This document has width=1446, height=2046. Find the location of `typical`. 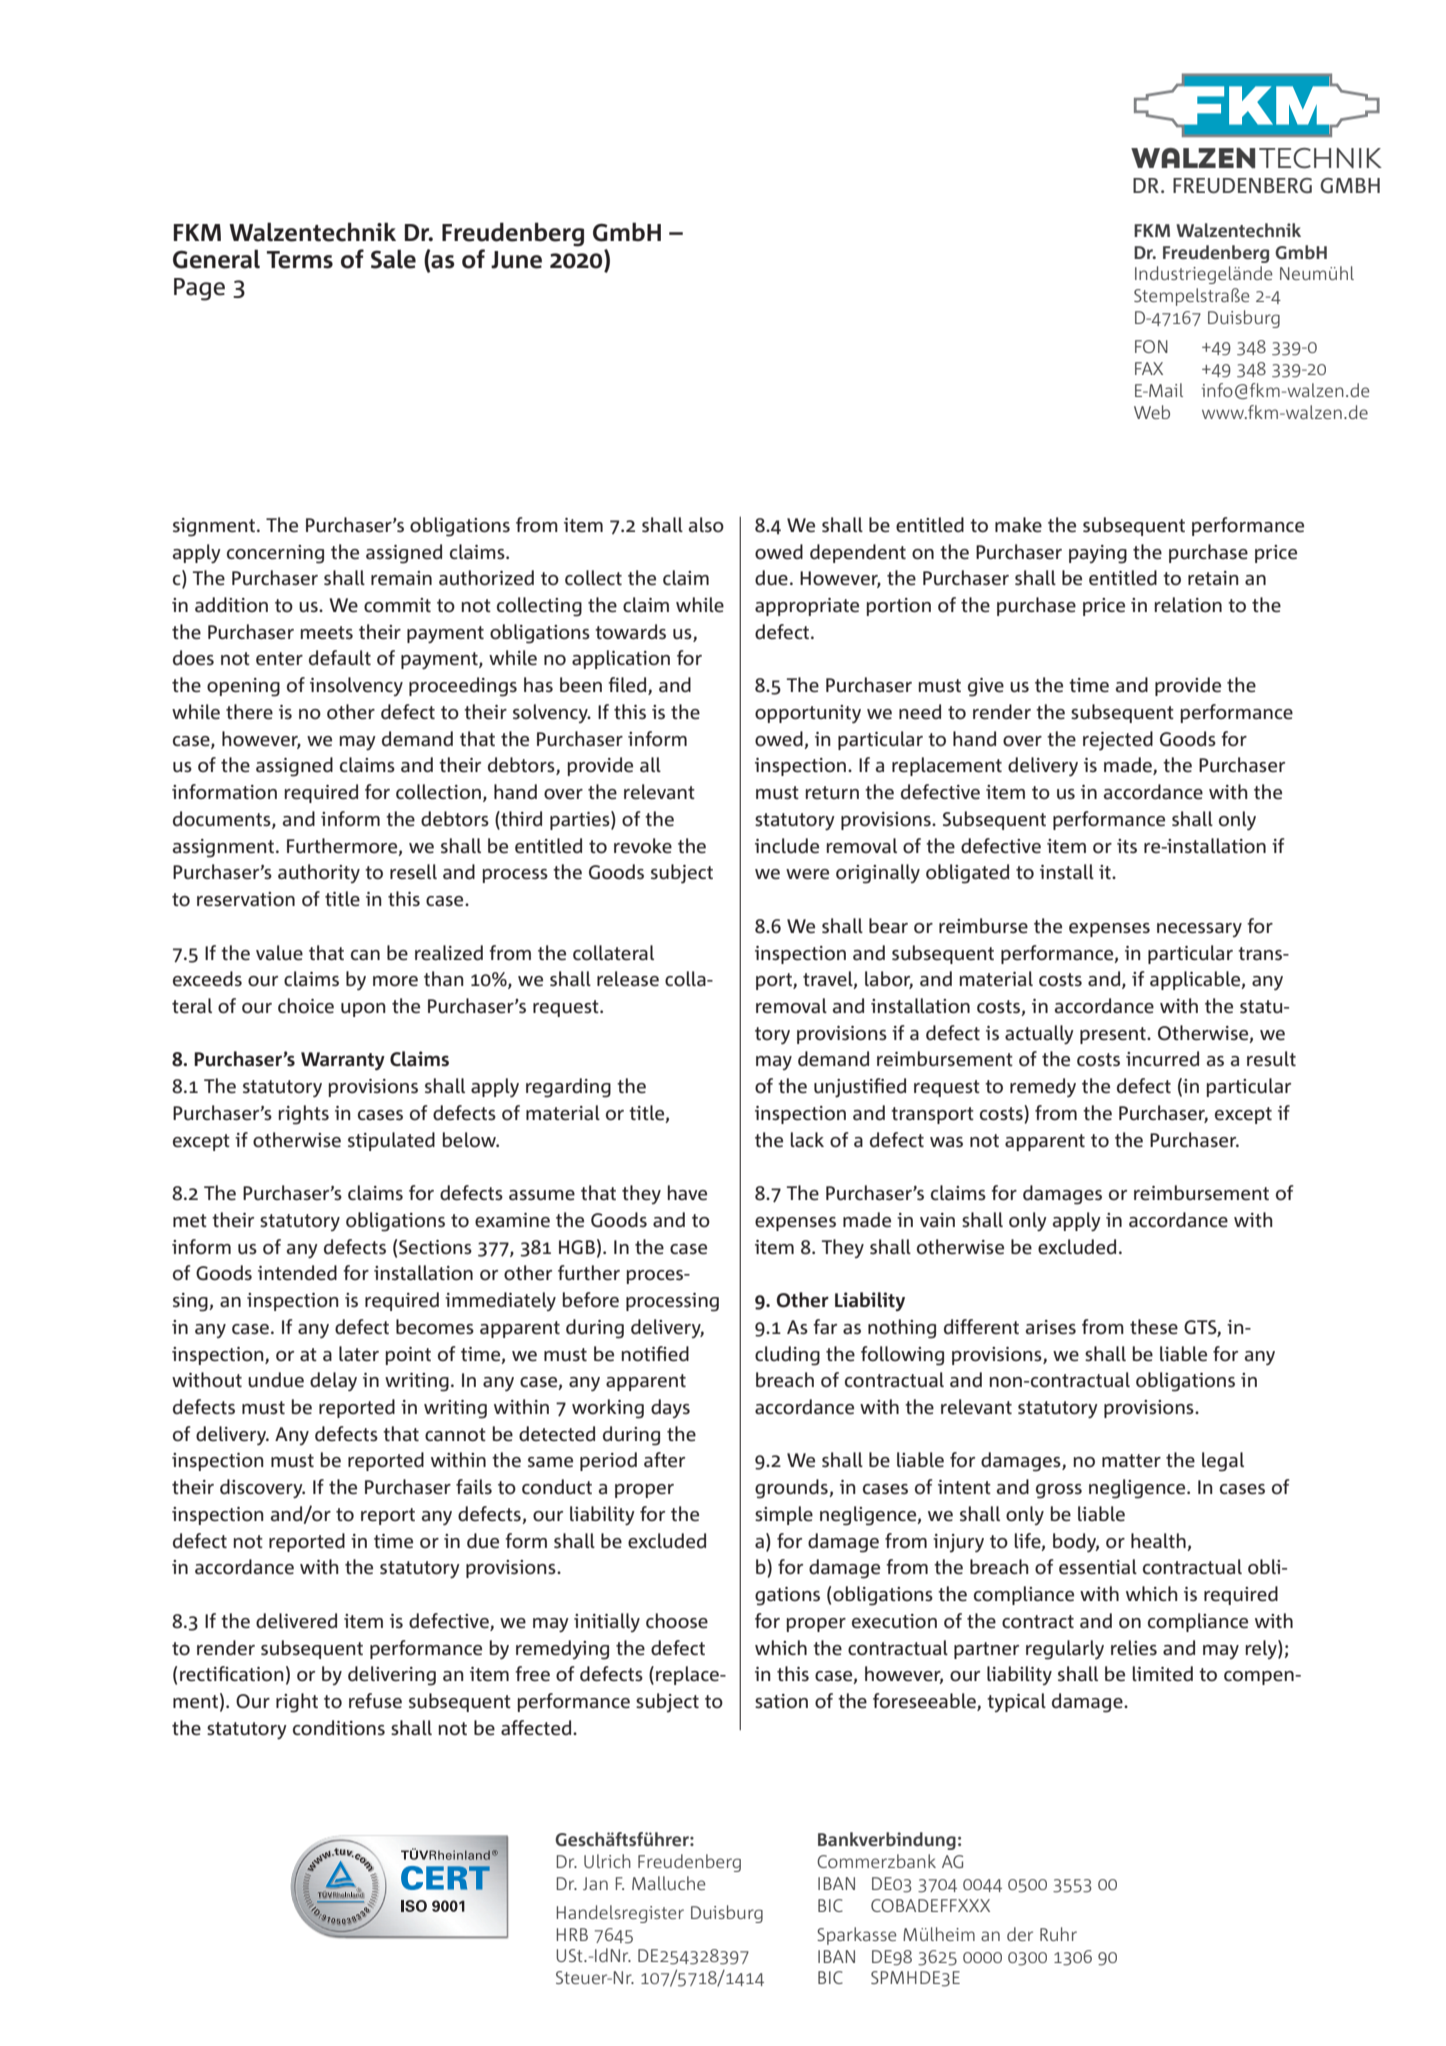

typical is located at coordinates (1016, 1702).
